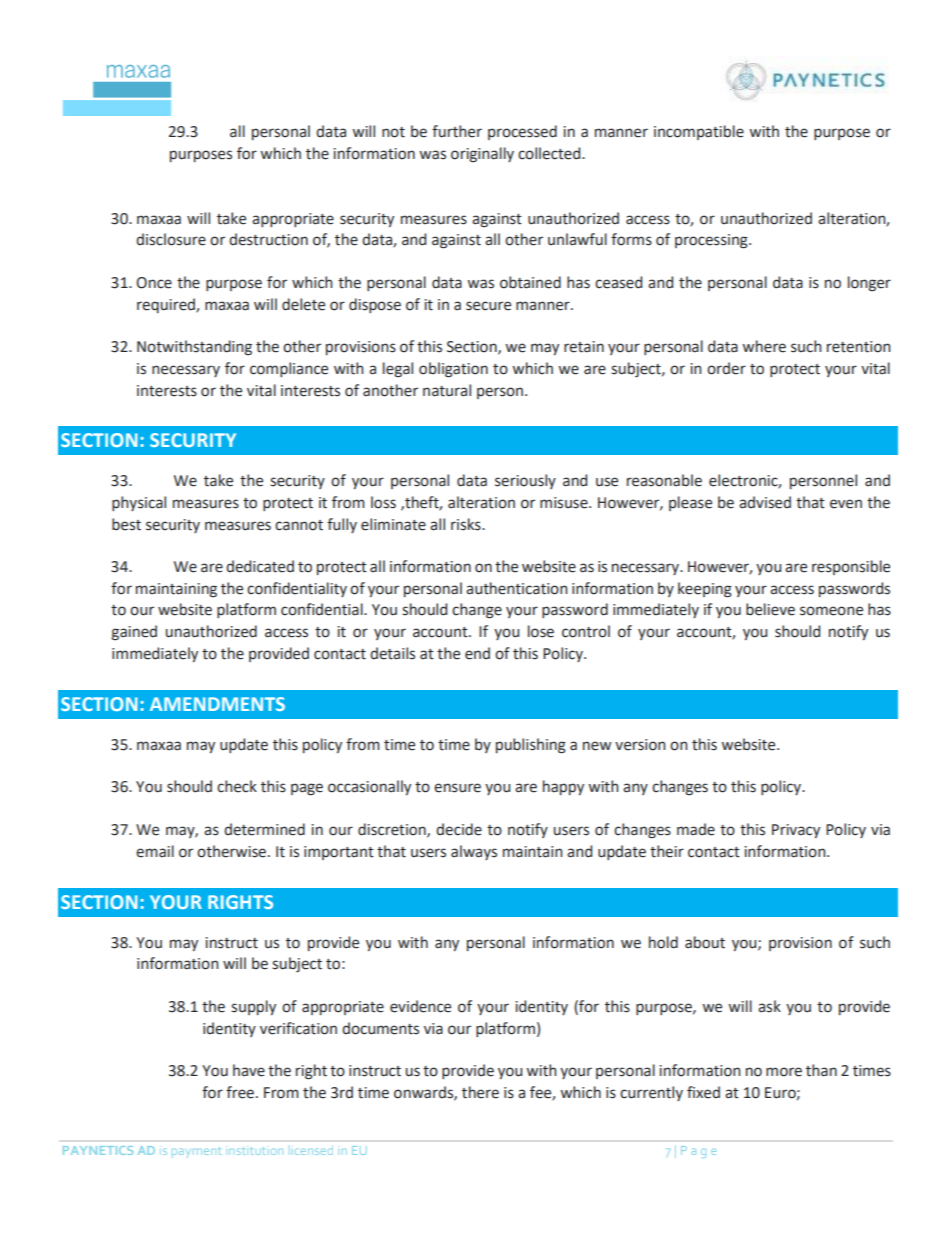  What do you see at coordinates (447, 390) in the document?
I see `natural` at bounding box center [447, 390].
